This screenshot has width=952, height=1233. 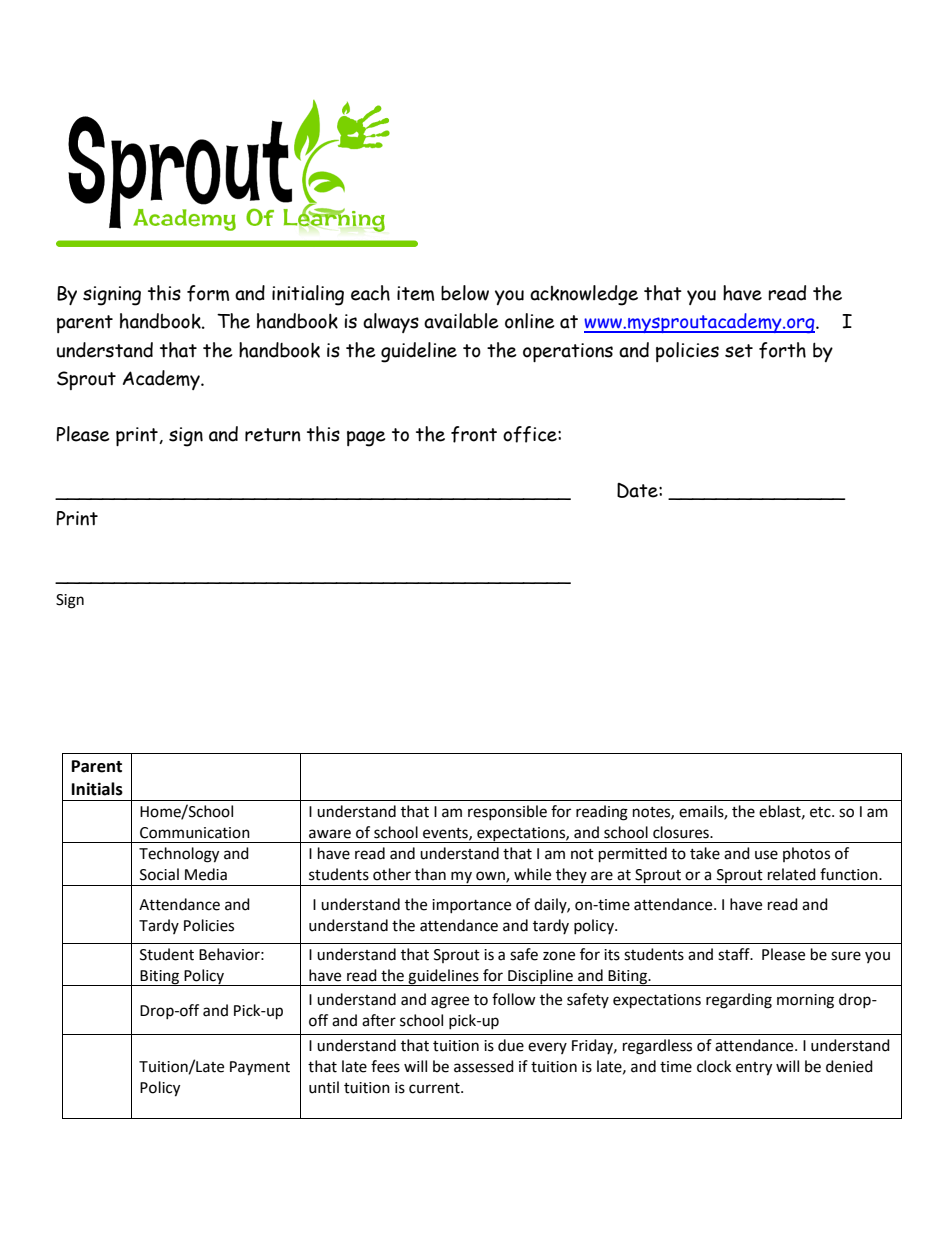 What do you see at coordinates (821, 812) in the screenshot?
I see `etc` at bounding box center [821, 812].
